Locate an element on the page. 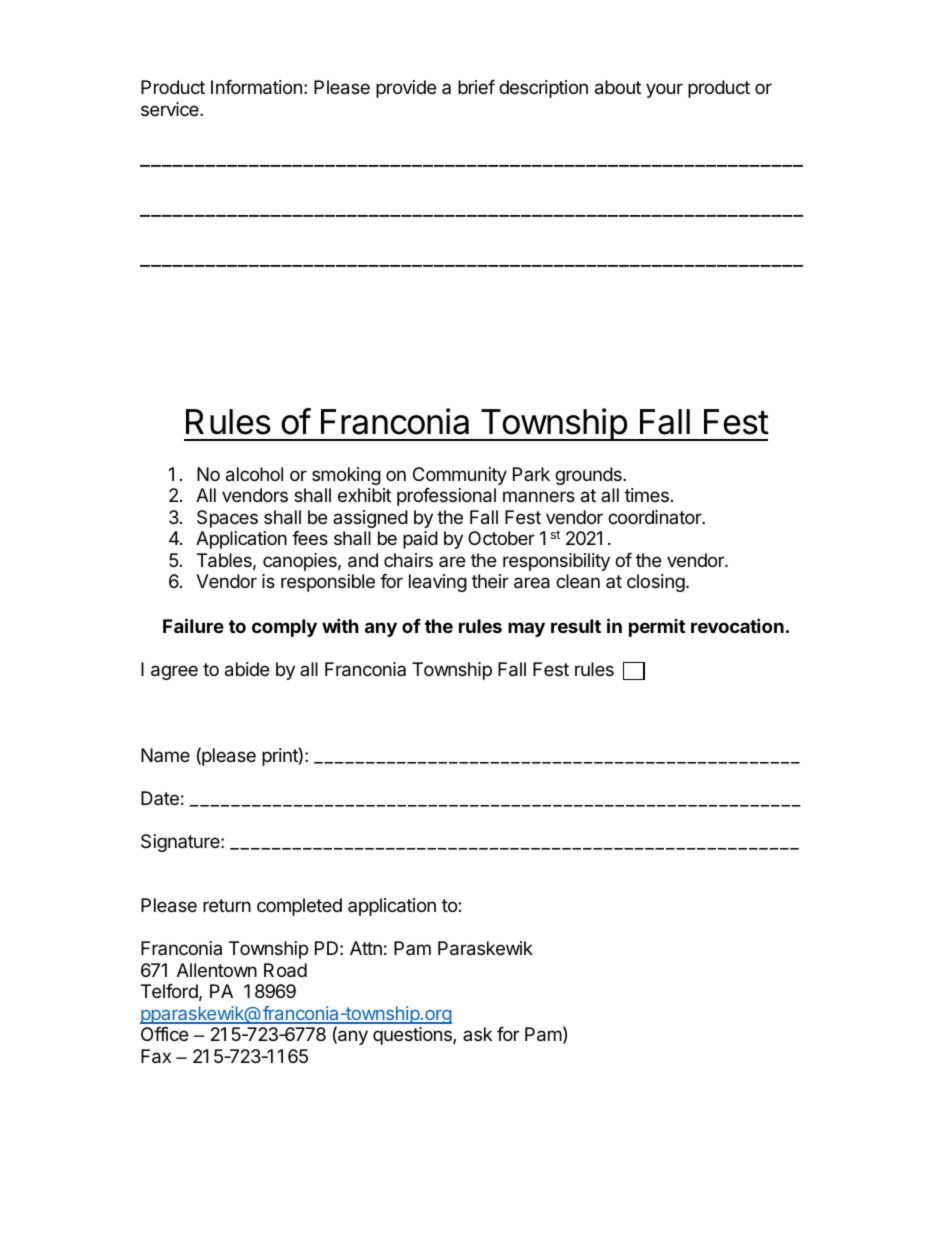 The image size is (952, 1233). alcohol is located at coordinates (254, 474).
